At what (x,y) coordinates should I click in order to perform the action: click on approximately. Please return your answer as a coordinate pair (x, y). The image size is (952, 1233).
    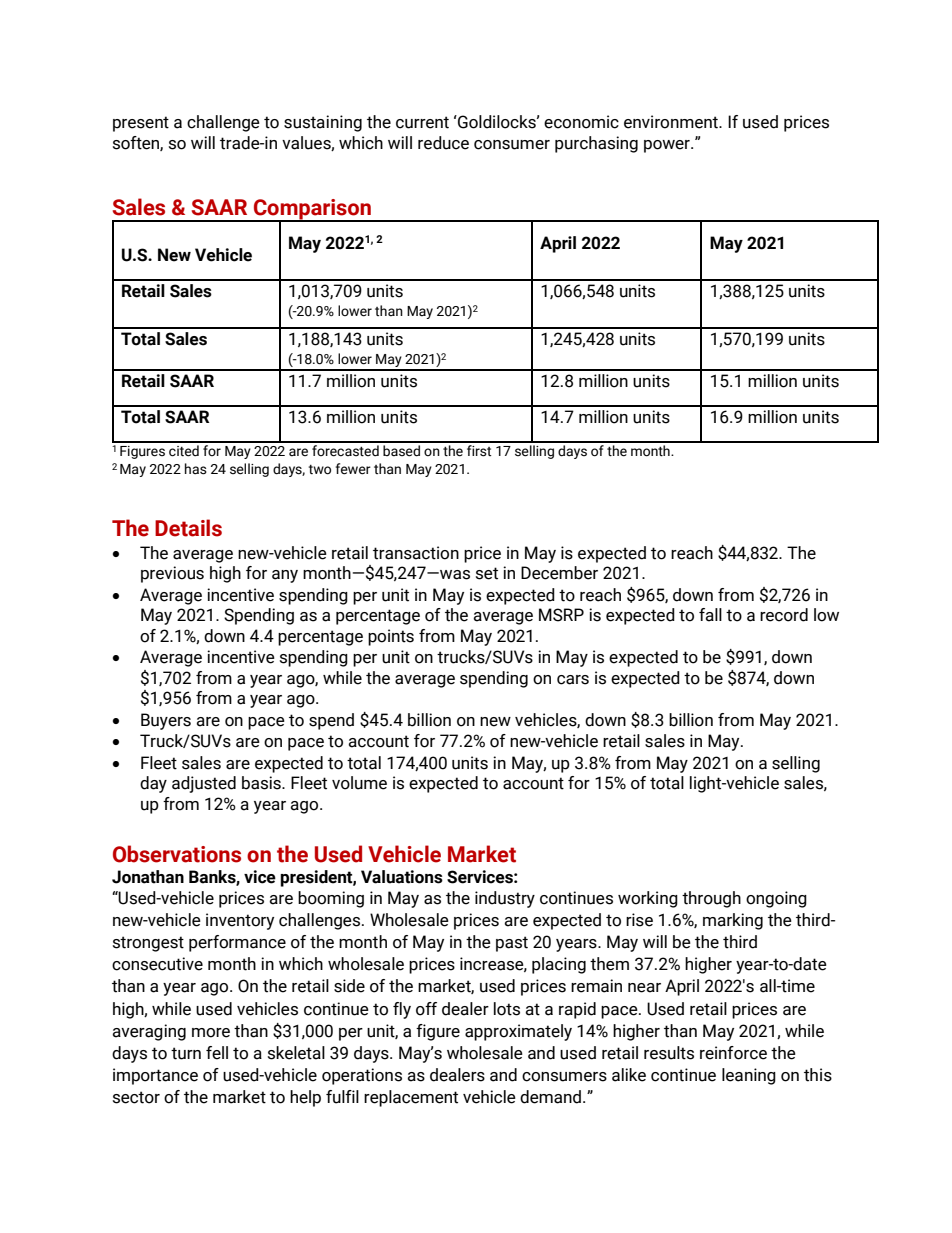
    Looking at the image, I should click on (518, 1032).
